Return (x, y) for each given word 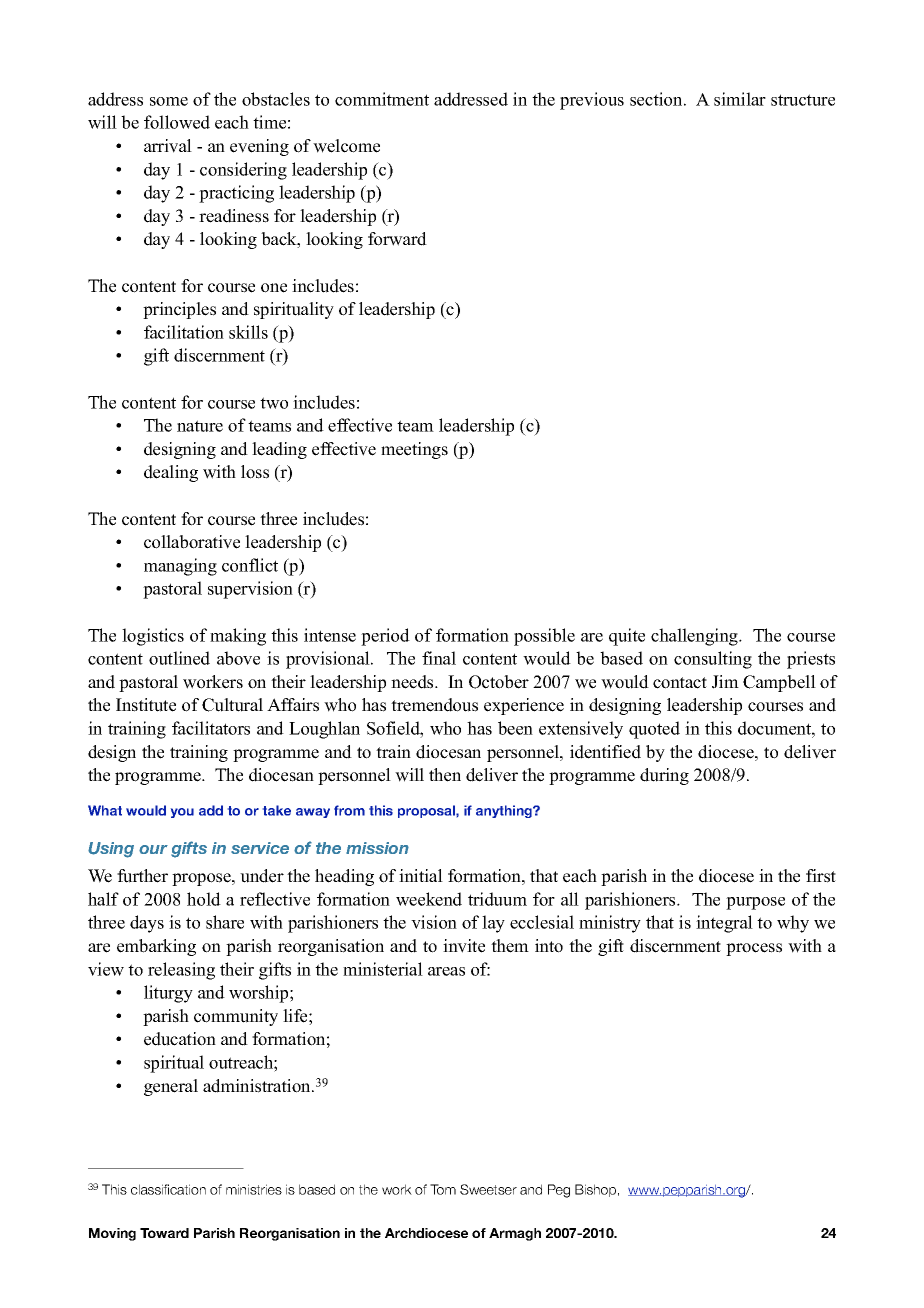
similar (740, 99)
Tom (443, 1189)
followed (177, 122)
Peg (559, 1191)
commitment (382, 99)
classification (168, 1189)
